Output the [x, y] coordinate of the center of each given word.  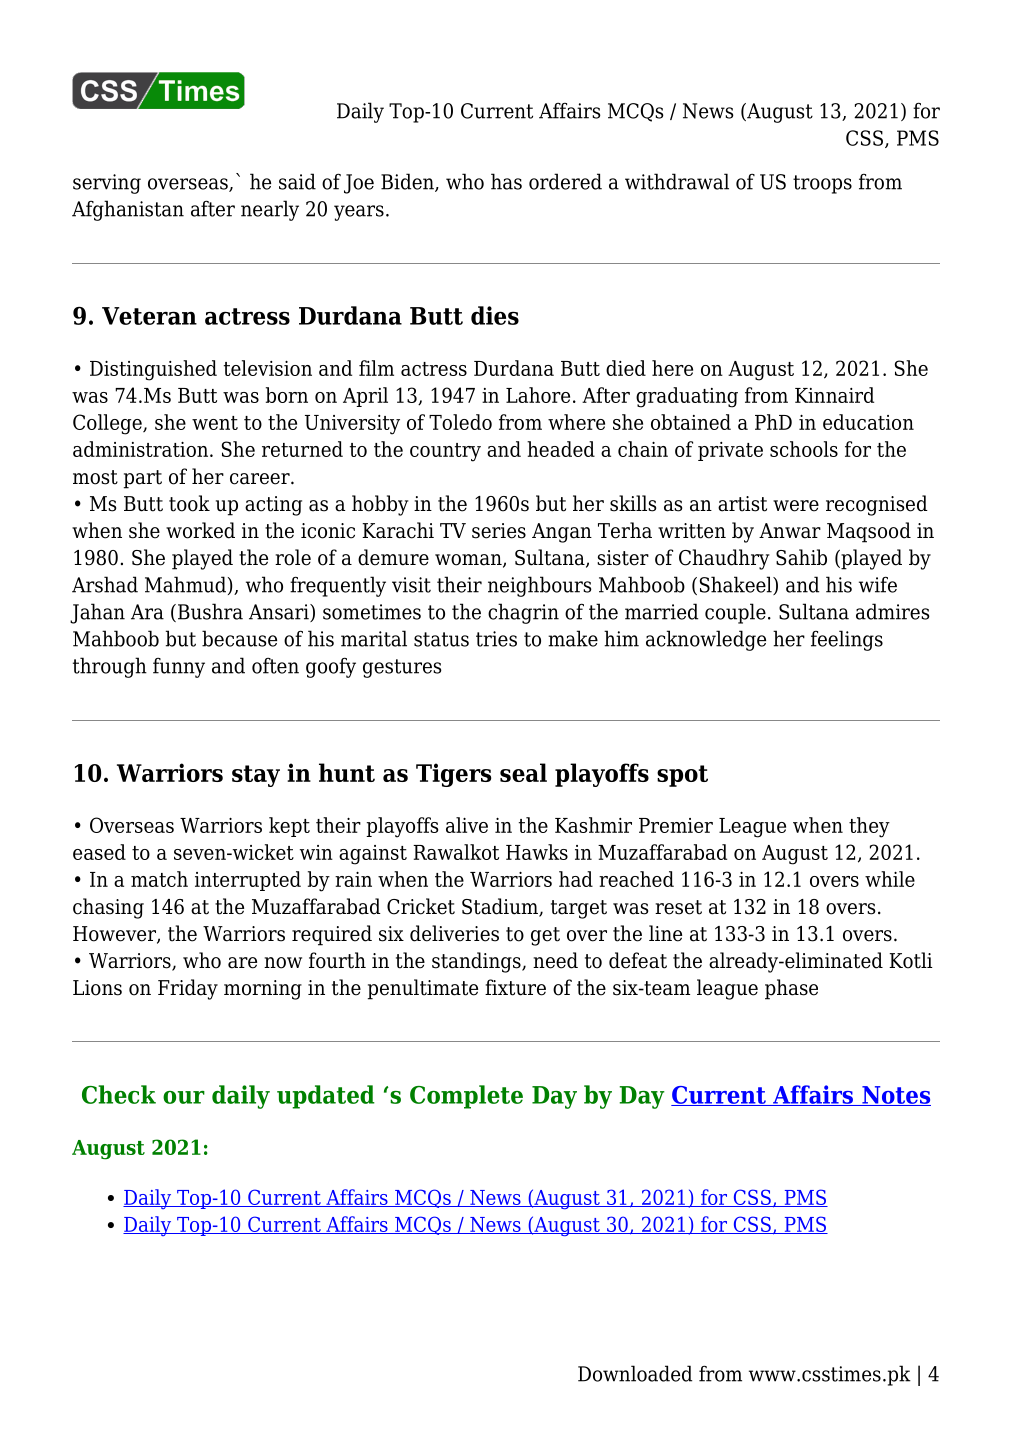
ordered [565, 181]
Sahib [801, 557]
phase [791, 989]
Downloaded [635, 1373]
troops [822, 184]
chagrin [523, 613]
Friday [188, 989]
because [239, 638]
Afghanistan [128, 210]
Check [119, 1094]
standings [477, 962]
